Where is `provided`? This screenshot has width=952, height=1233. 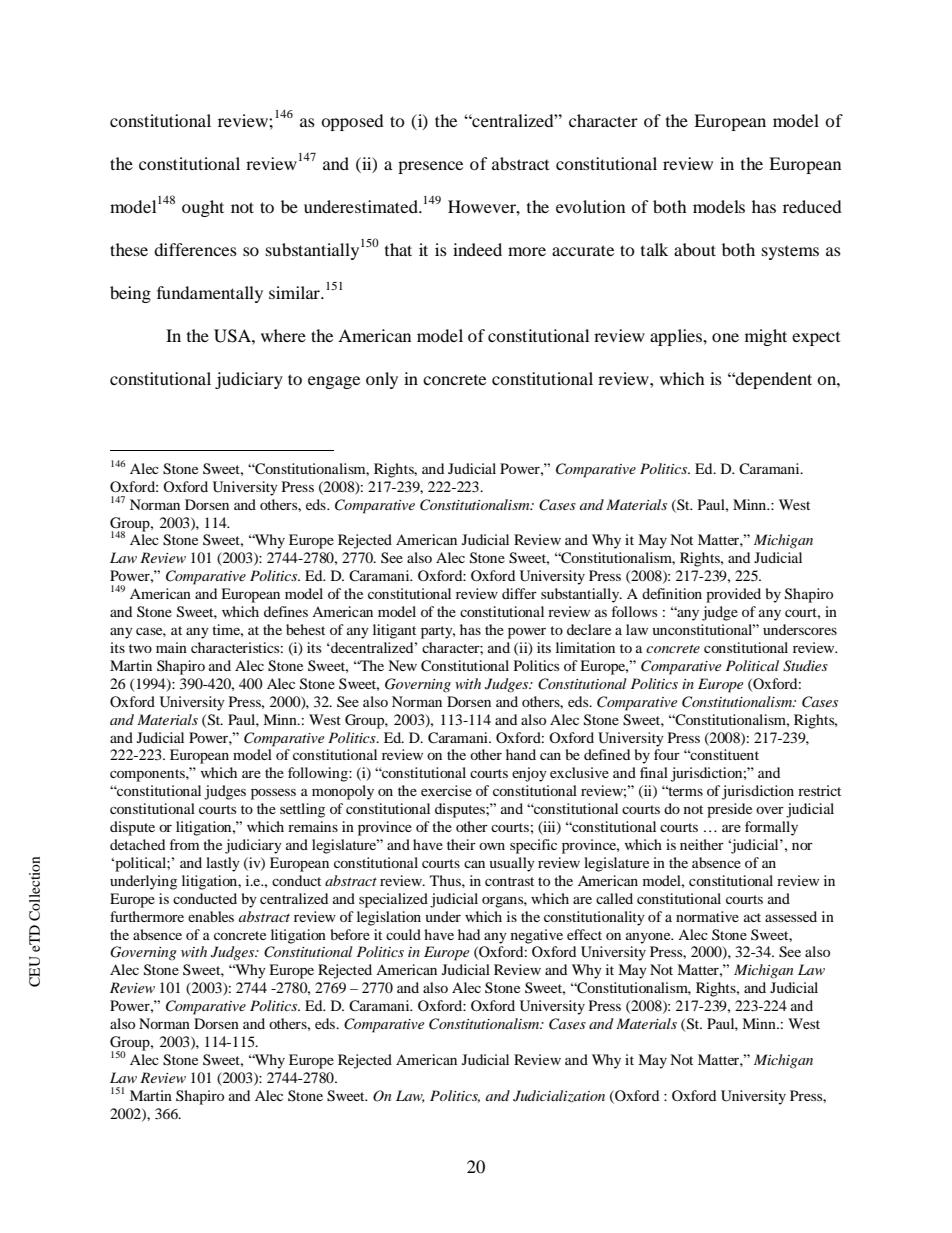
provided is located at coordinates (733, 595).
